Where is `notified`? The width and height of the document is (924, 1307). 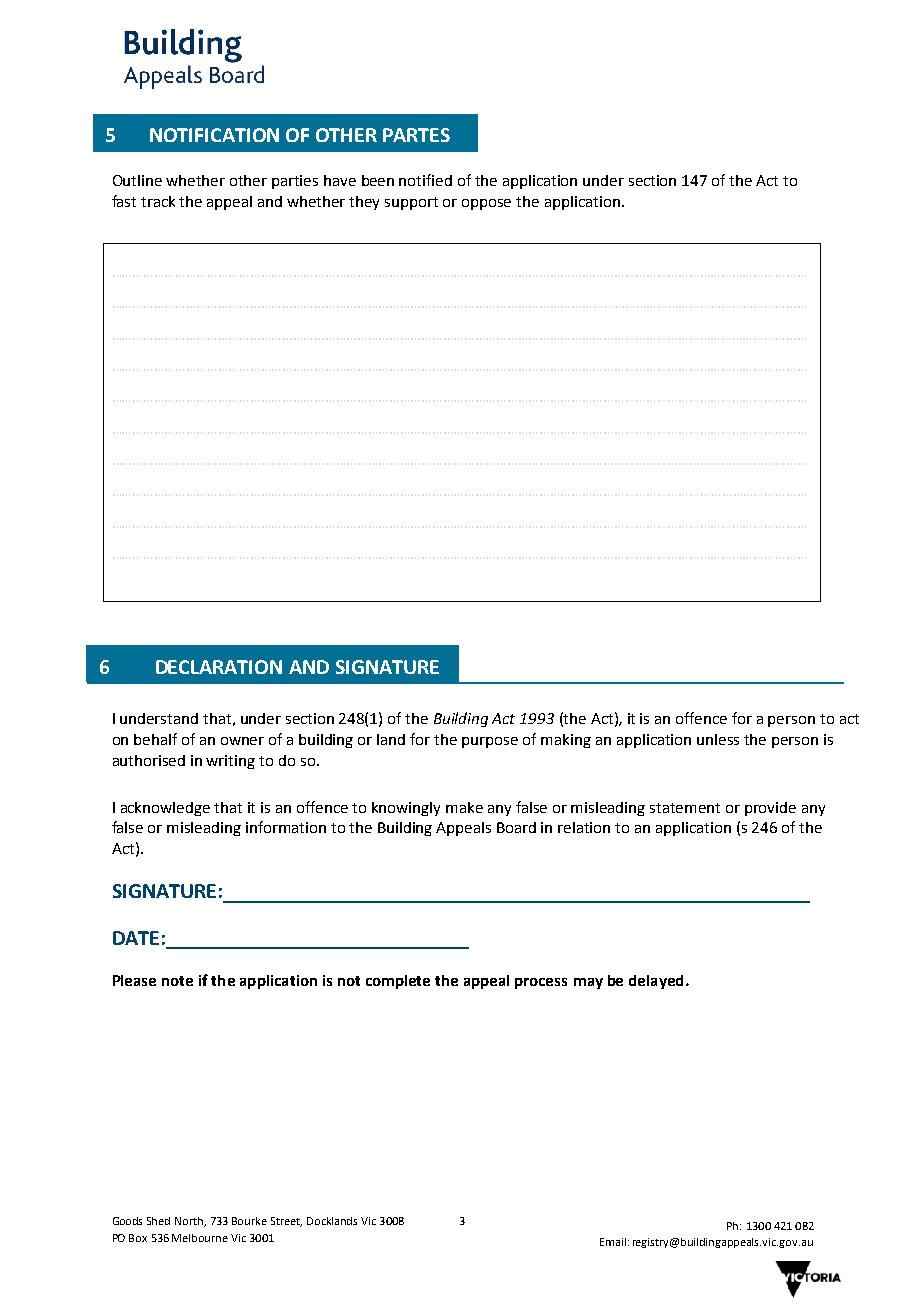 notified is located at coordinates (425, 180).
